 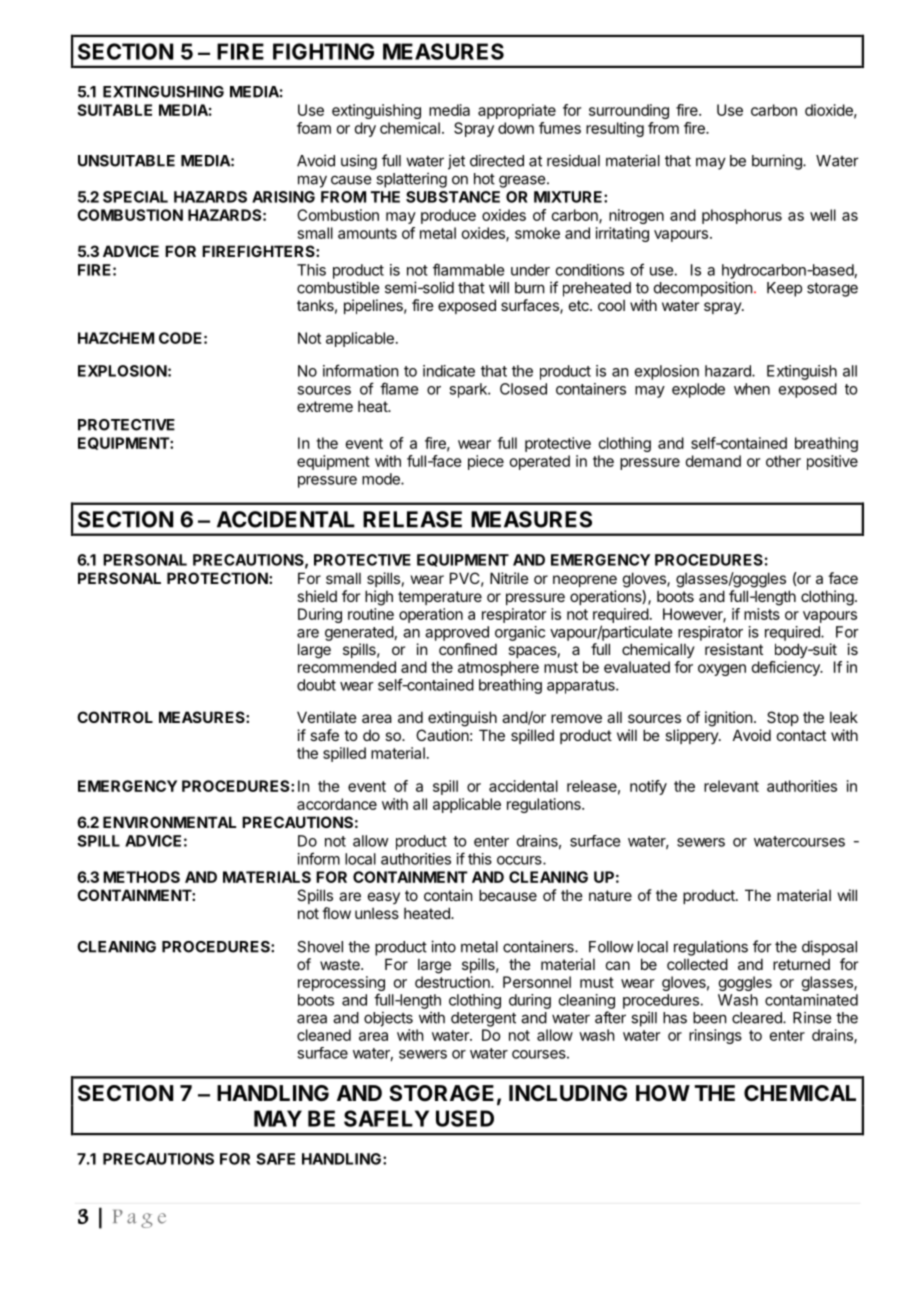 What do you see at coordinates (758, 1018) in the image?
I see `cleared` at bounding box center [758, 1018].
